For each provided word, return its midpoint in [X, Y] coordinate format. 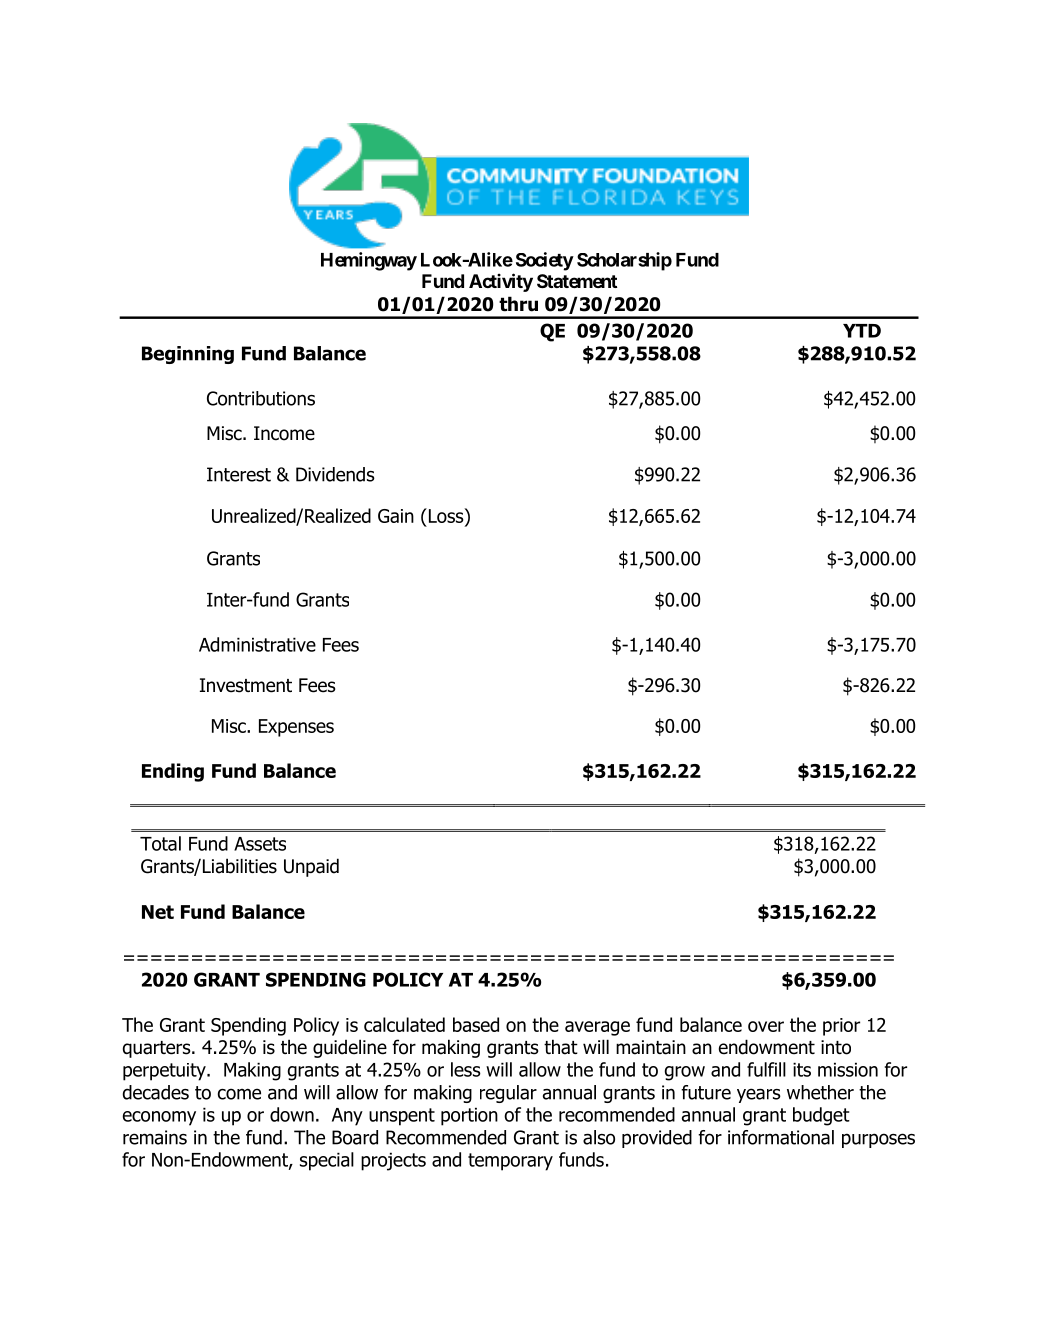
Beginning [188, 355]
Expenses [296, 728]
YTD [862, 331]
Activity [501, 282]
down [292, 1114]
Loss [446, 515]
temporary [510, 1162]
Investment [246, 685]
